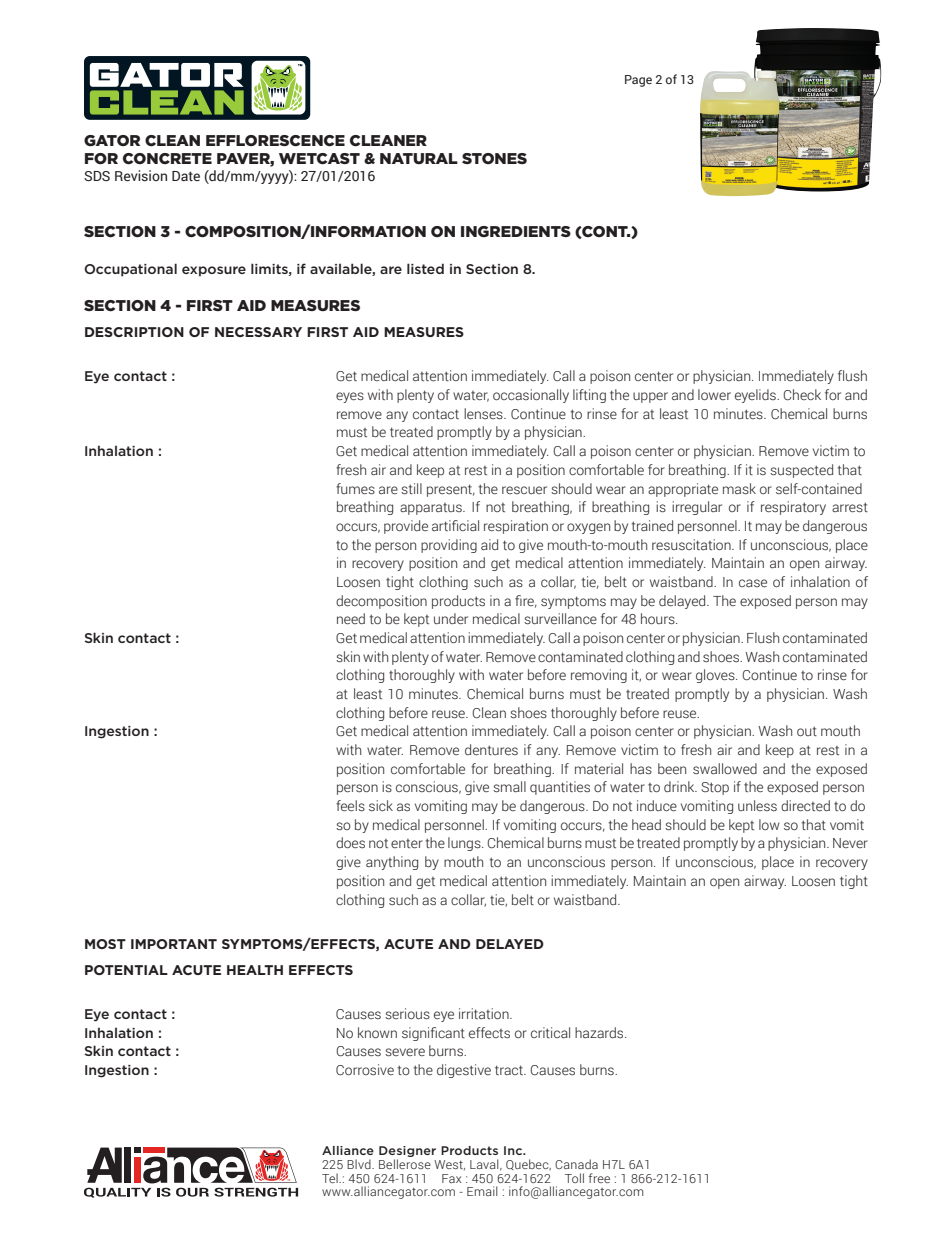 This document has width=952, height=1233. Describe the element at coordinates (452, 1178) in the document. I see `Fax` at that location.
